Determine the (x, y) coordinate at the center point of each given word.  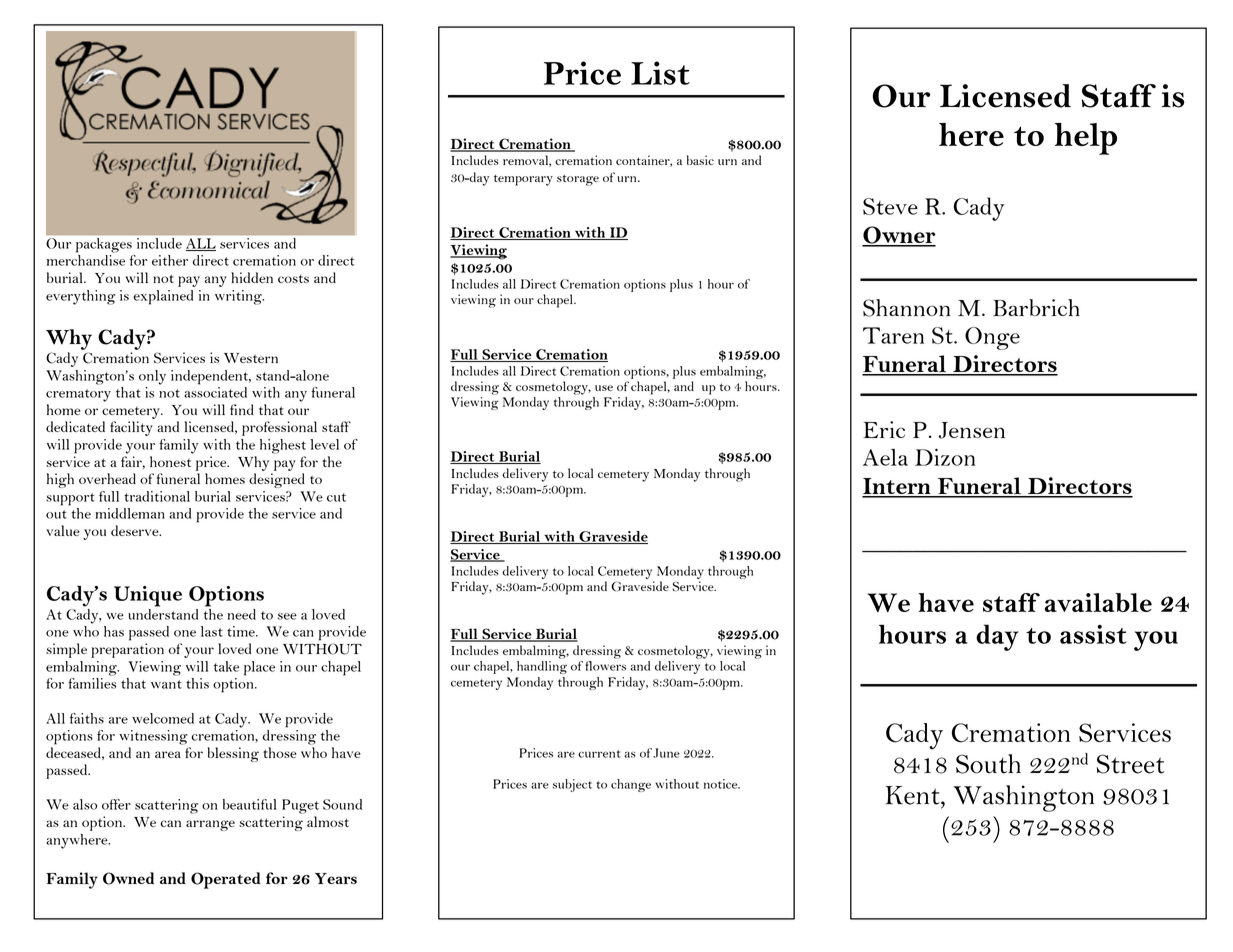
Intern (897, 487)
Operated (226, 880)
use (604, 388)
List (660, 73)
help (1086, 139)
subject (572, 785)
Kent (914, 795)
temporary (523, 180)
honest (170, 461)
